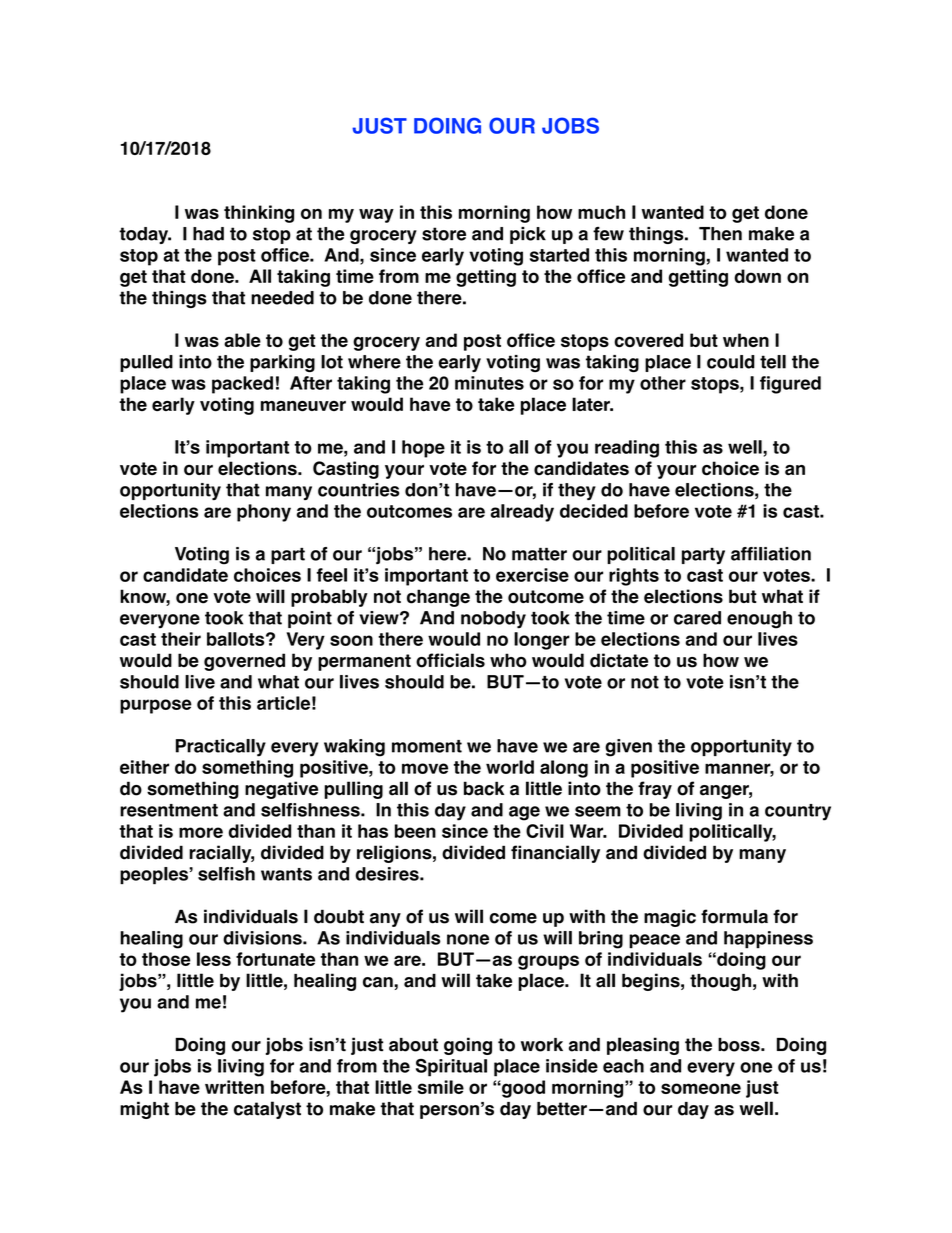 The image size is (952, 1233). I want to click on had, so click(208, 234).
